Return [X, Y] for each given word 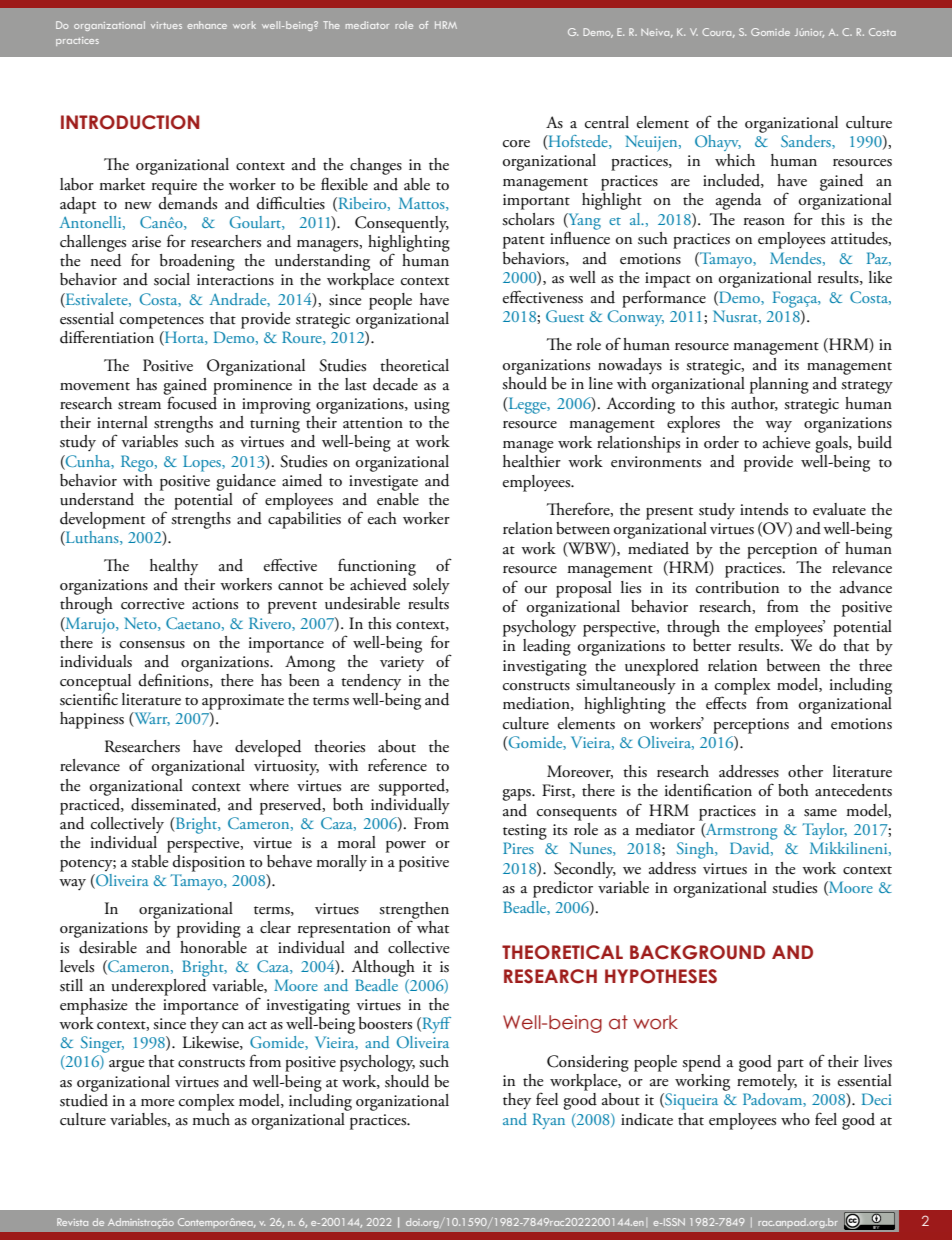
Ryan [549, 1121]
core [516, 144]
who [795, 1119]
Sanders [807, 142]
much [211, 1118]
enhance [207, 25]
